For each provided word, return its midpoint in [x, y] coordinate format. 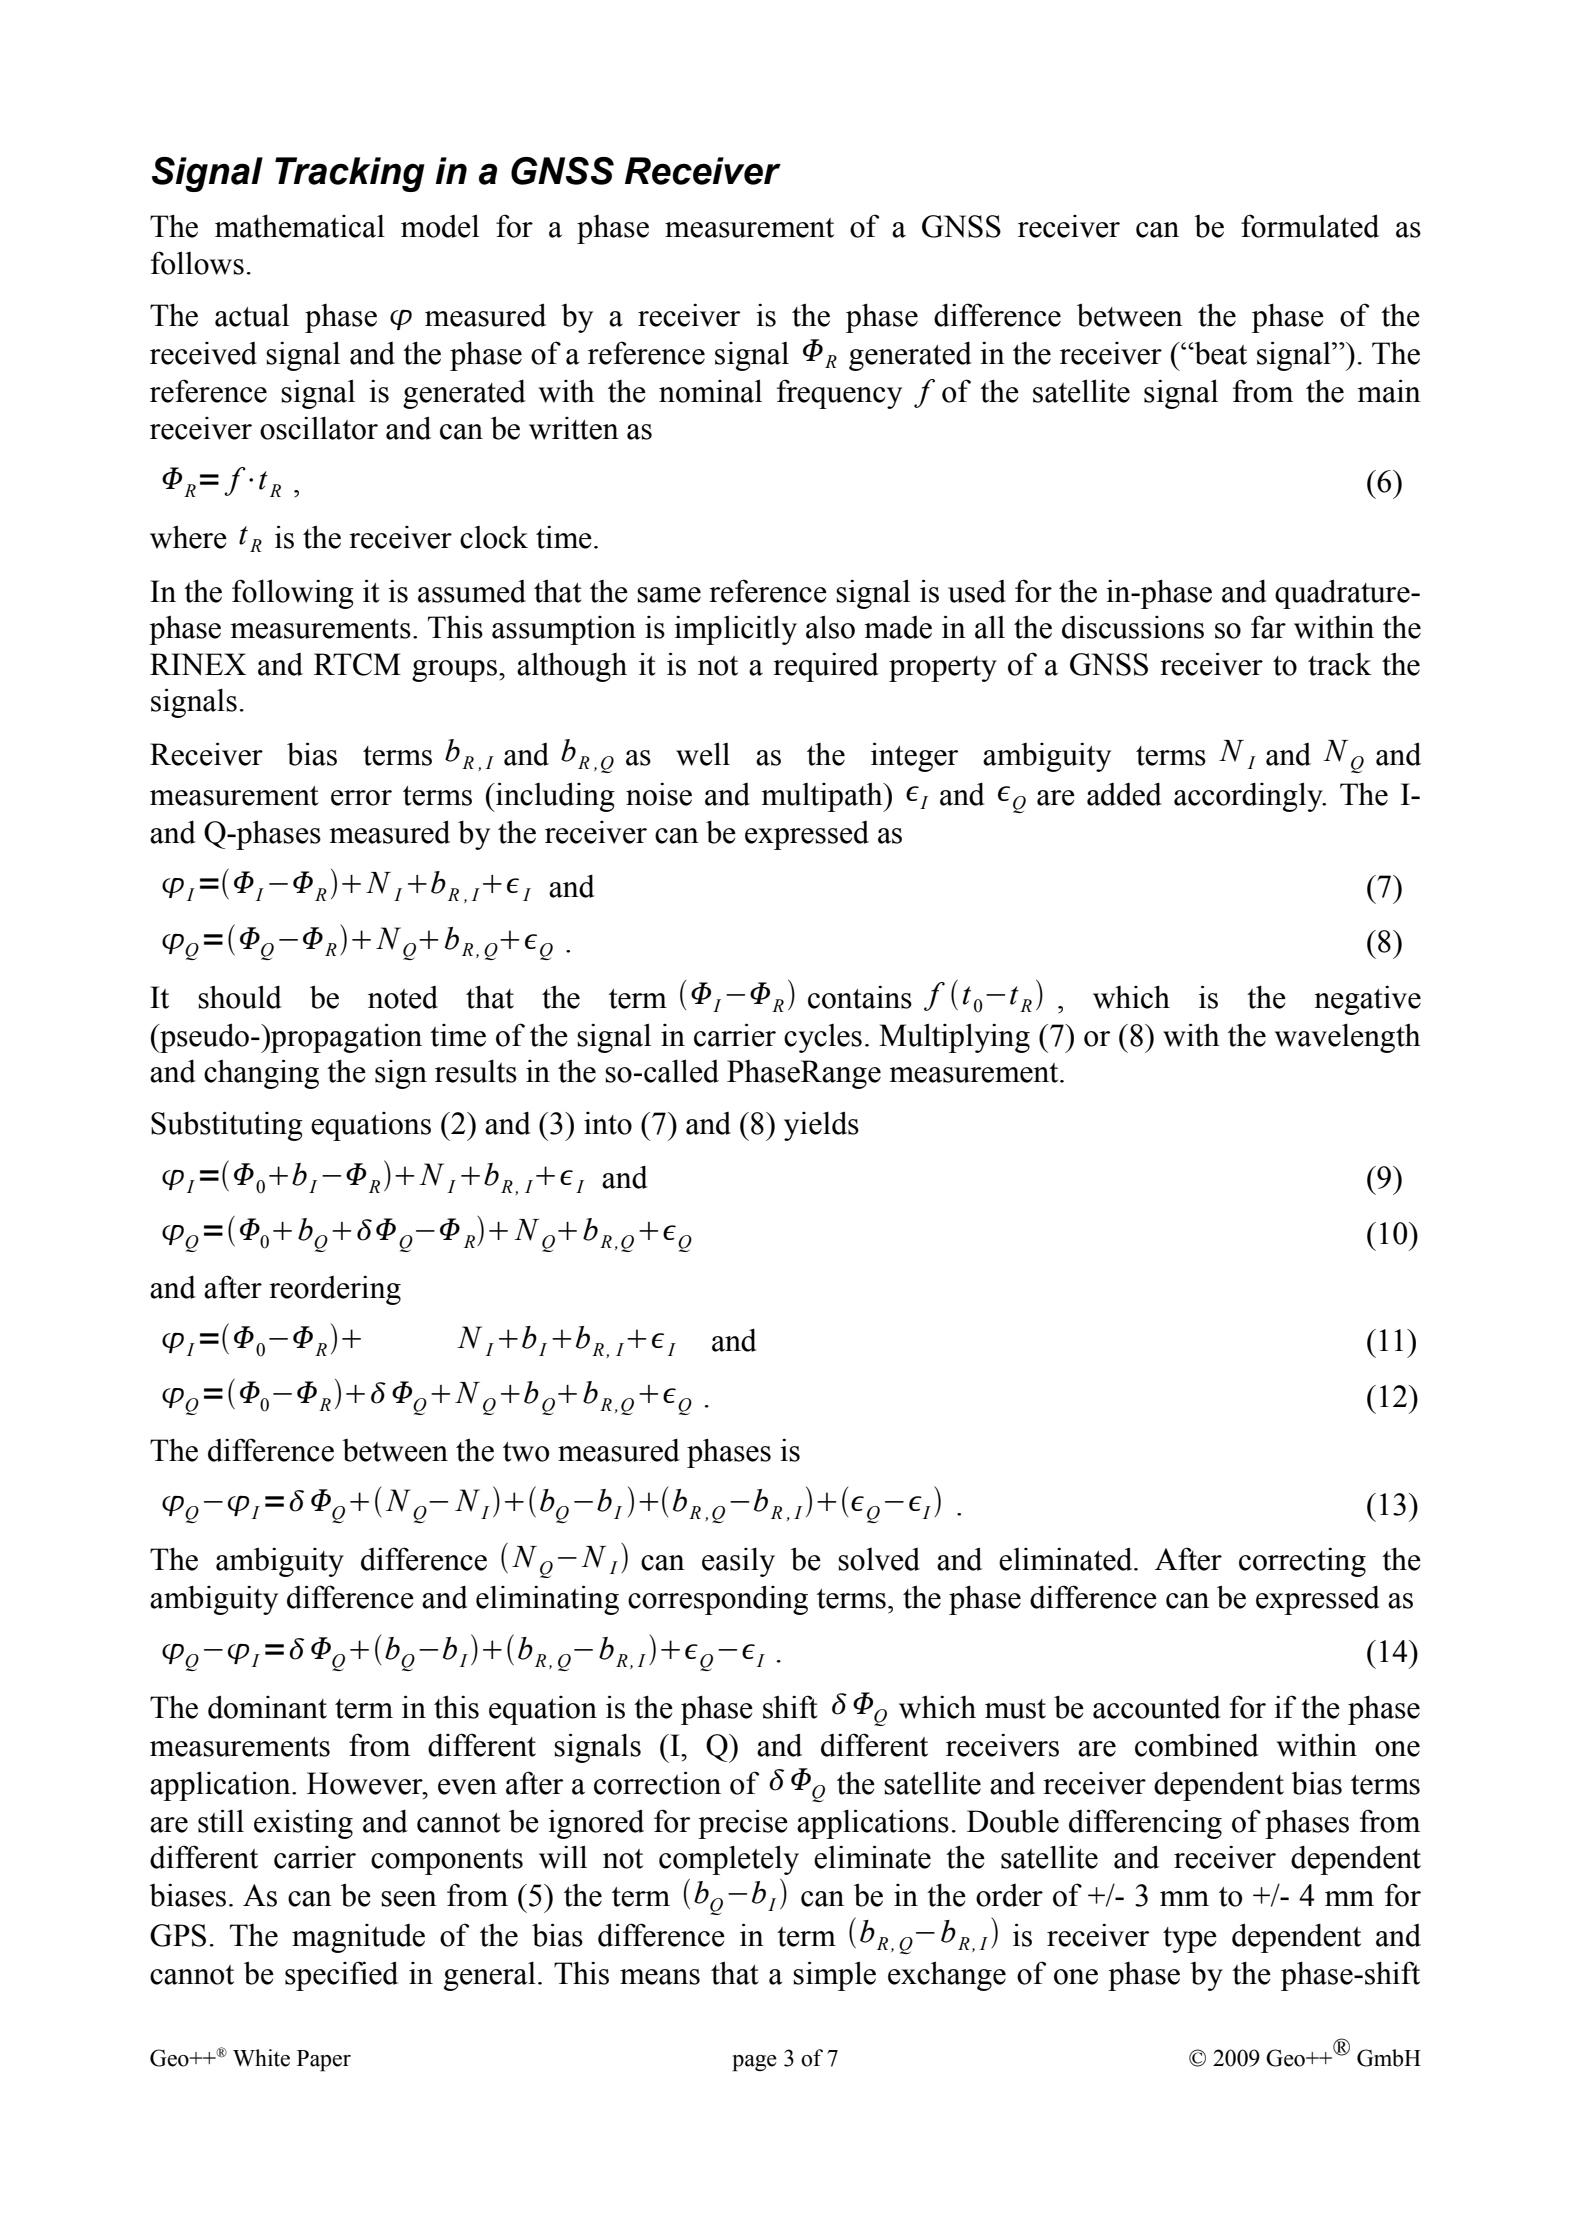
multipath [823, 797]
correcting [1302, 1562]
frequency [839, 394]
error [361, 798]
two [526, 1452]
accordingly [1249, 797]
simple [834, 1976]
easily [738, 1562]
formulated [1310, 226]
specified [341, 1976]
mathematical [300, 226]
